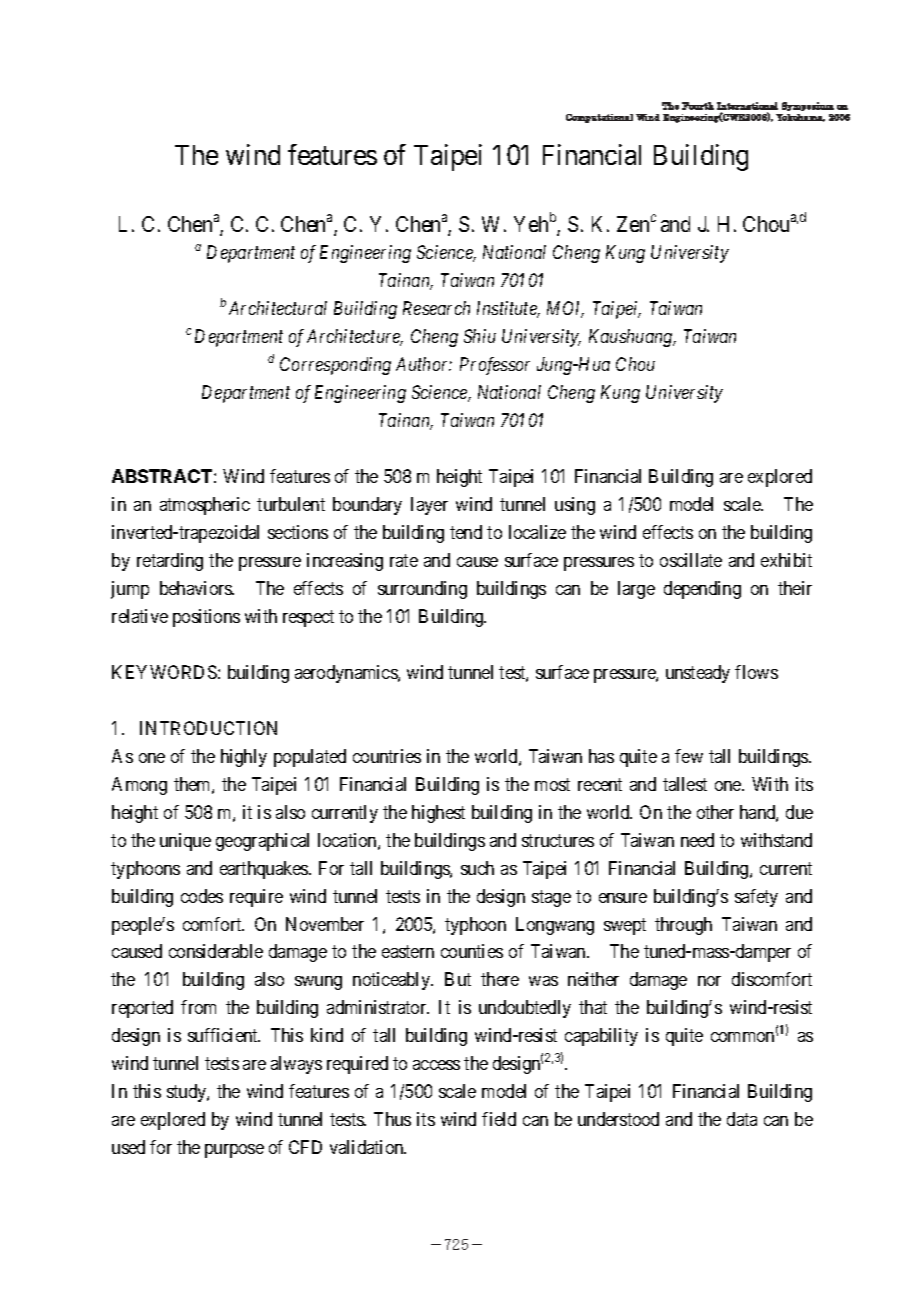 This image has width=924, height=1308. I want to click on INTRODUCTION, so click(208, 728).
